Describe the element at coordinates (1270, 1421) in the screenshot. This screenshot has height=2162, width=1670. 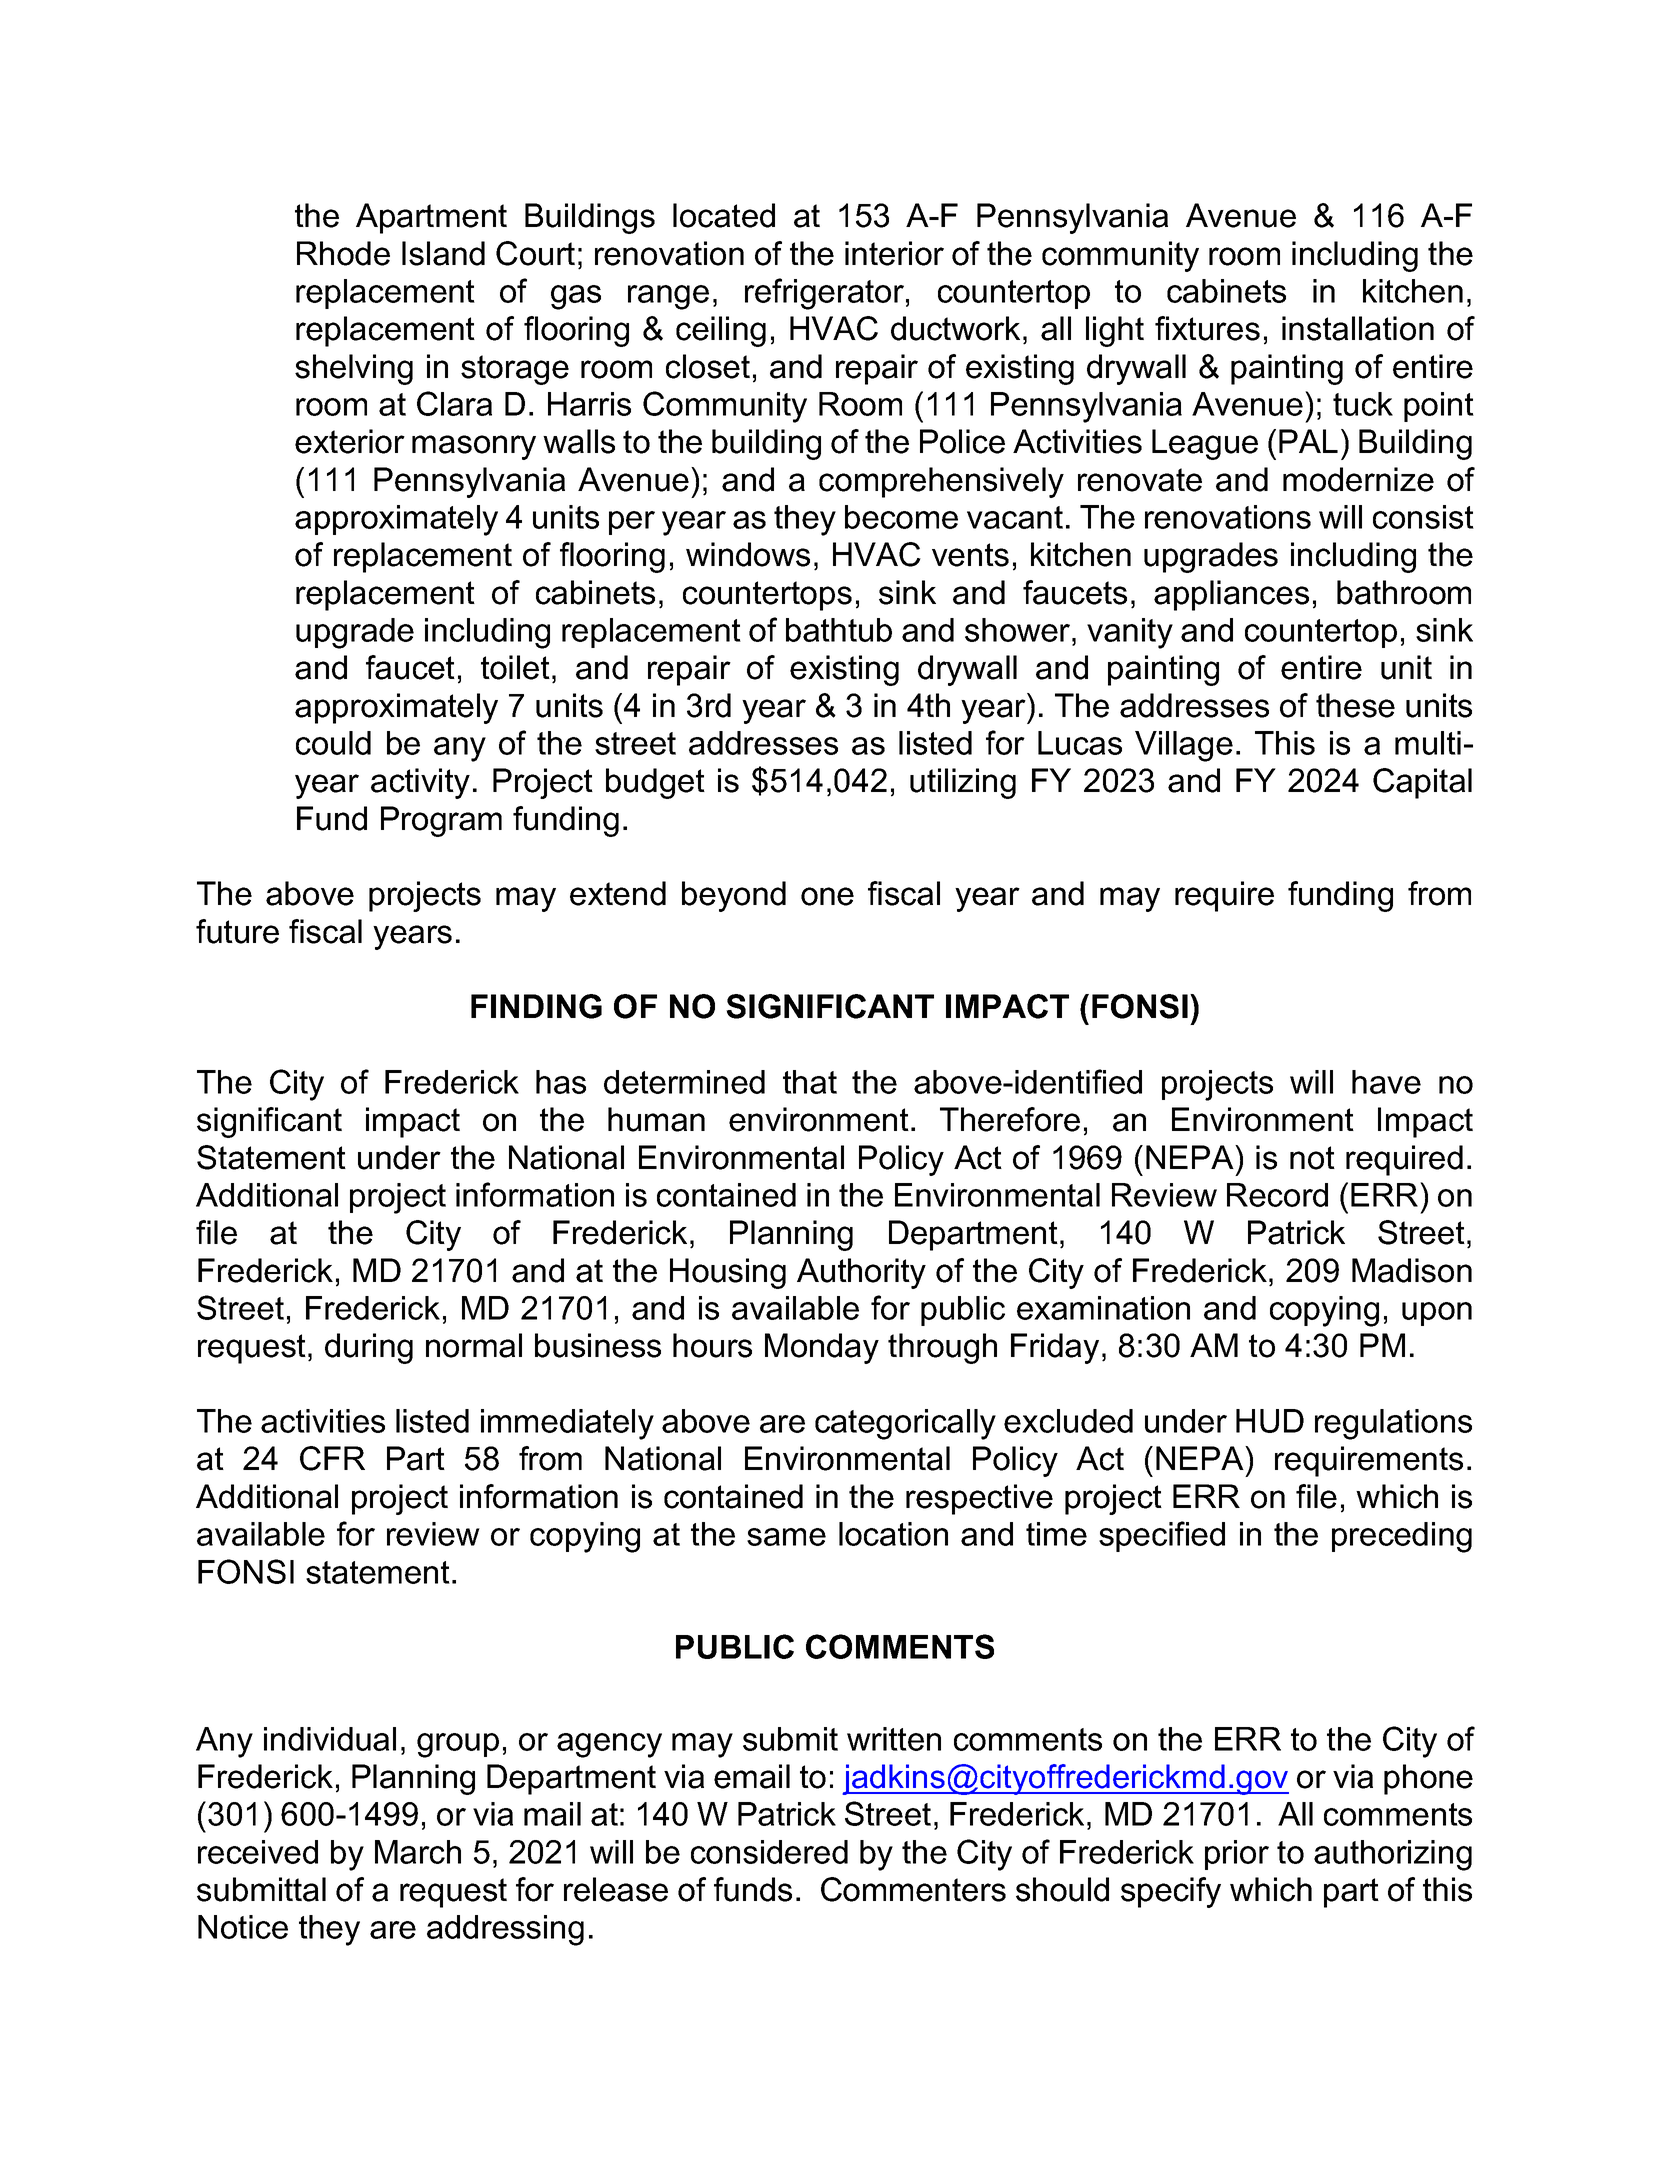
I see `HUD` at that location.
